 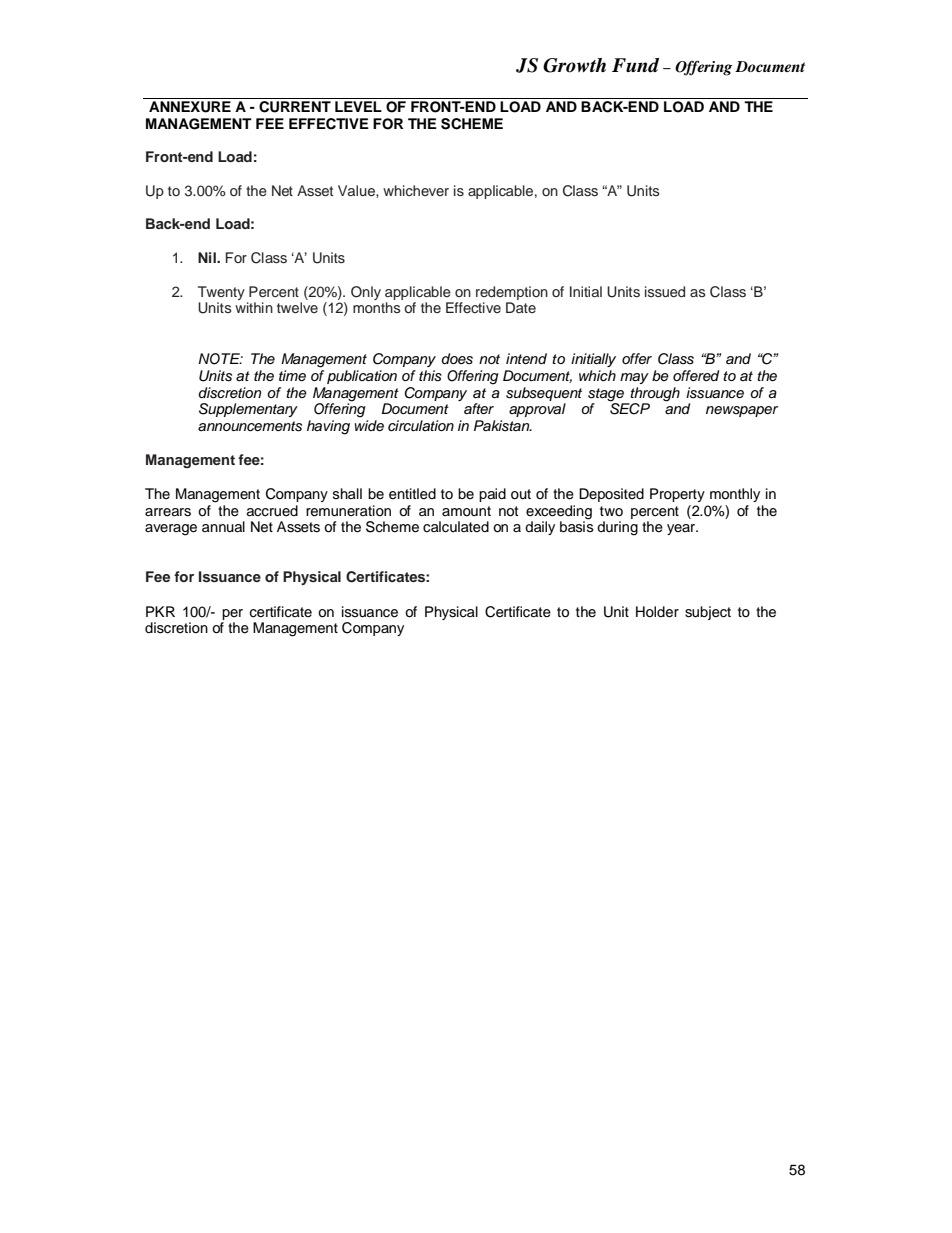 I want to click on Nil, so click(x=208, y=257).
